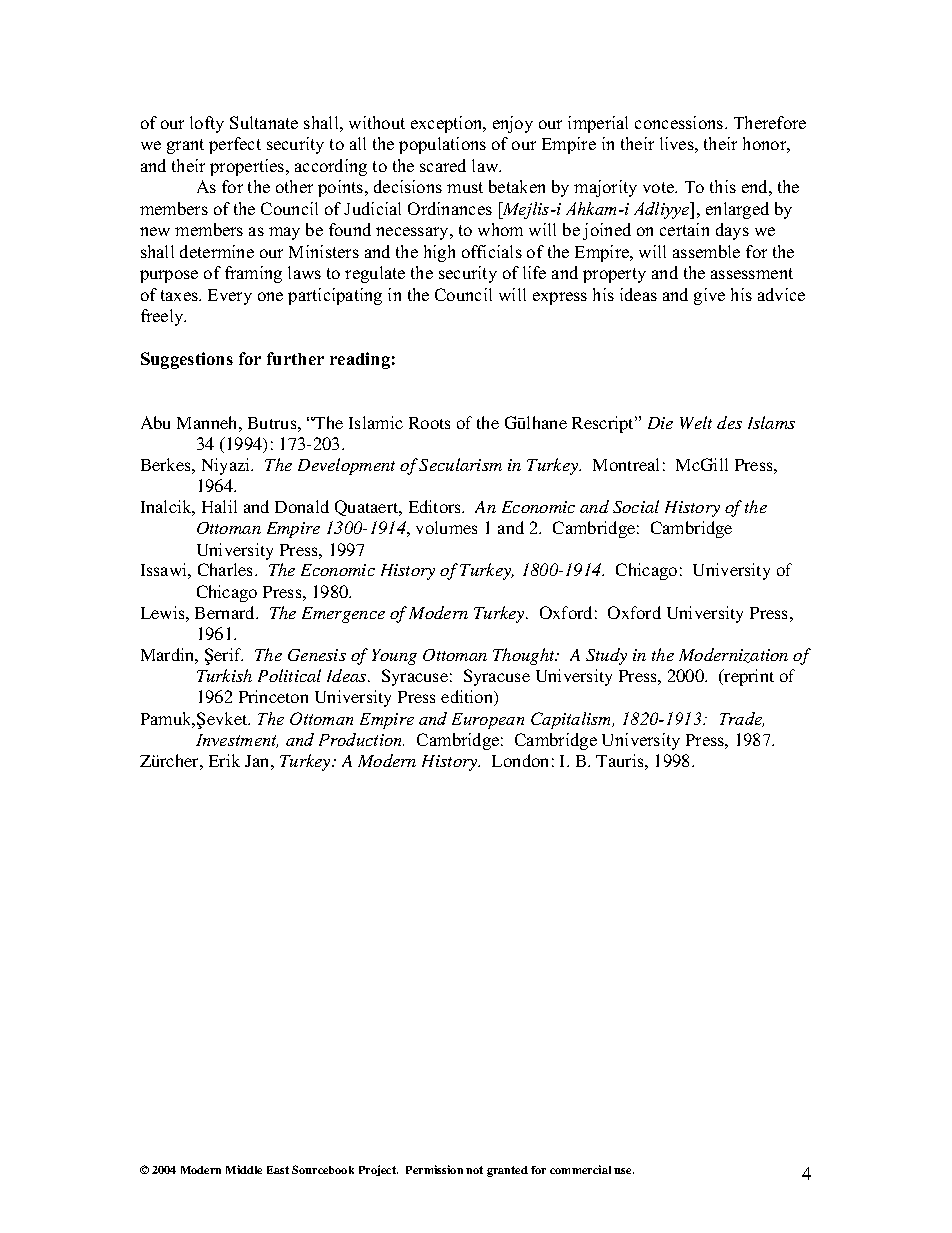 Image resolution: width=952 pixels, height=1233 pixels. Describe the element at coordinates (520, 760) in the image. I see `London` at that location.
